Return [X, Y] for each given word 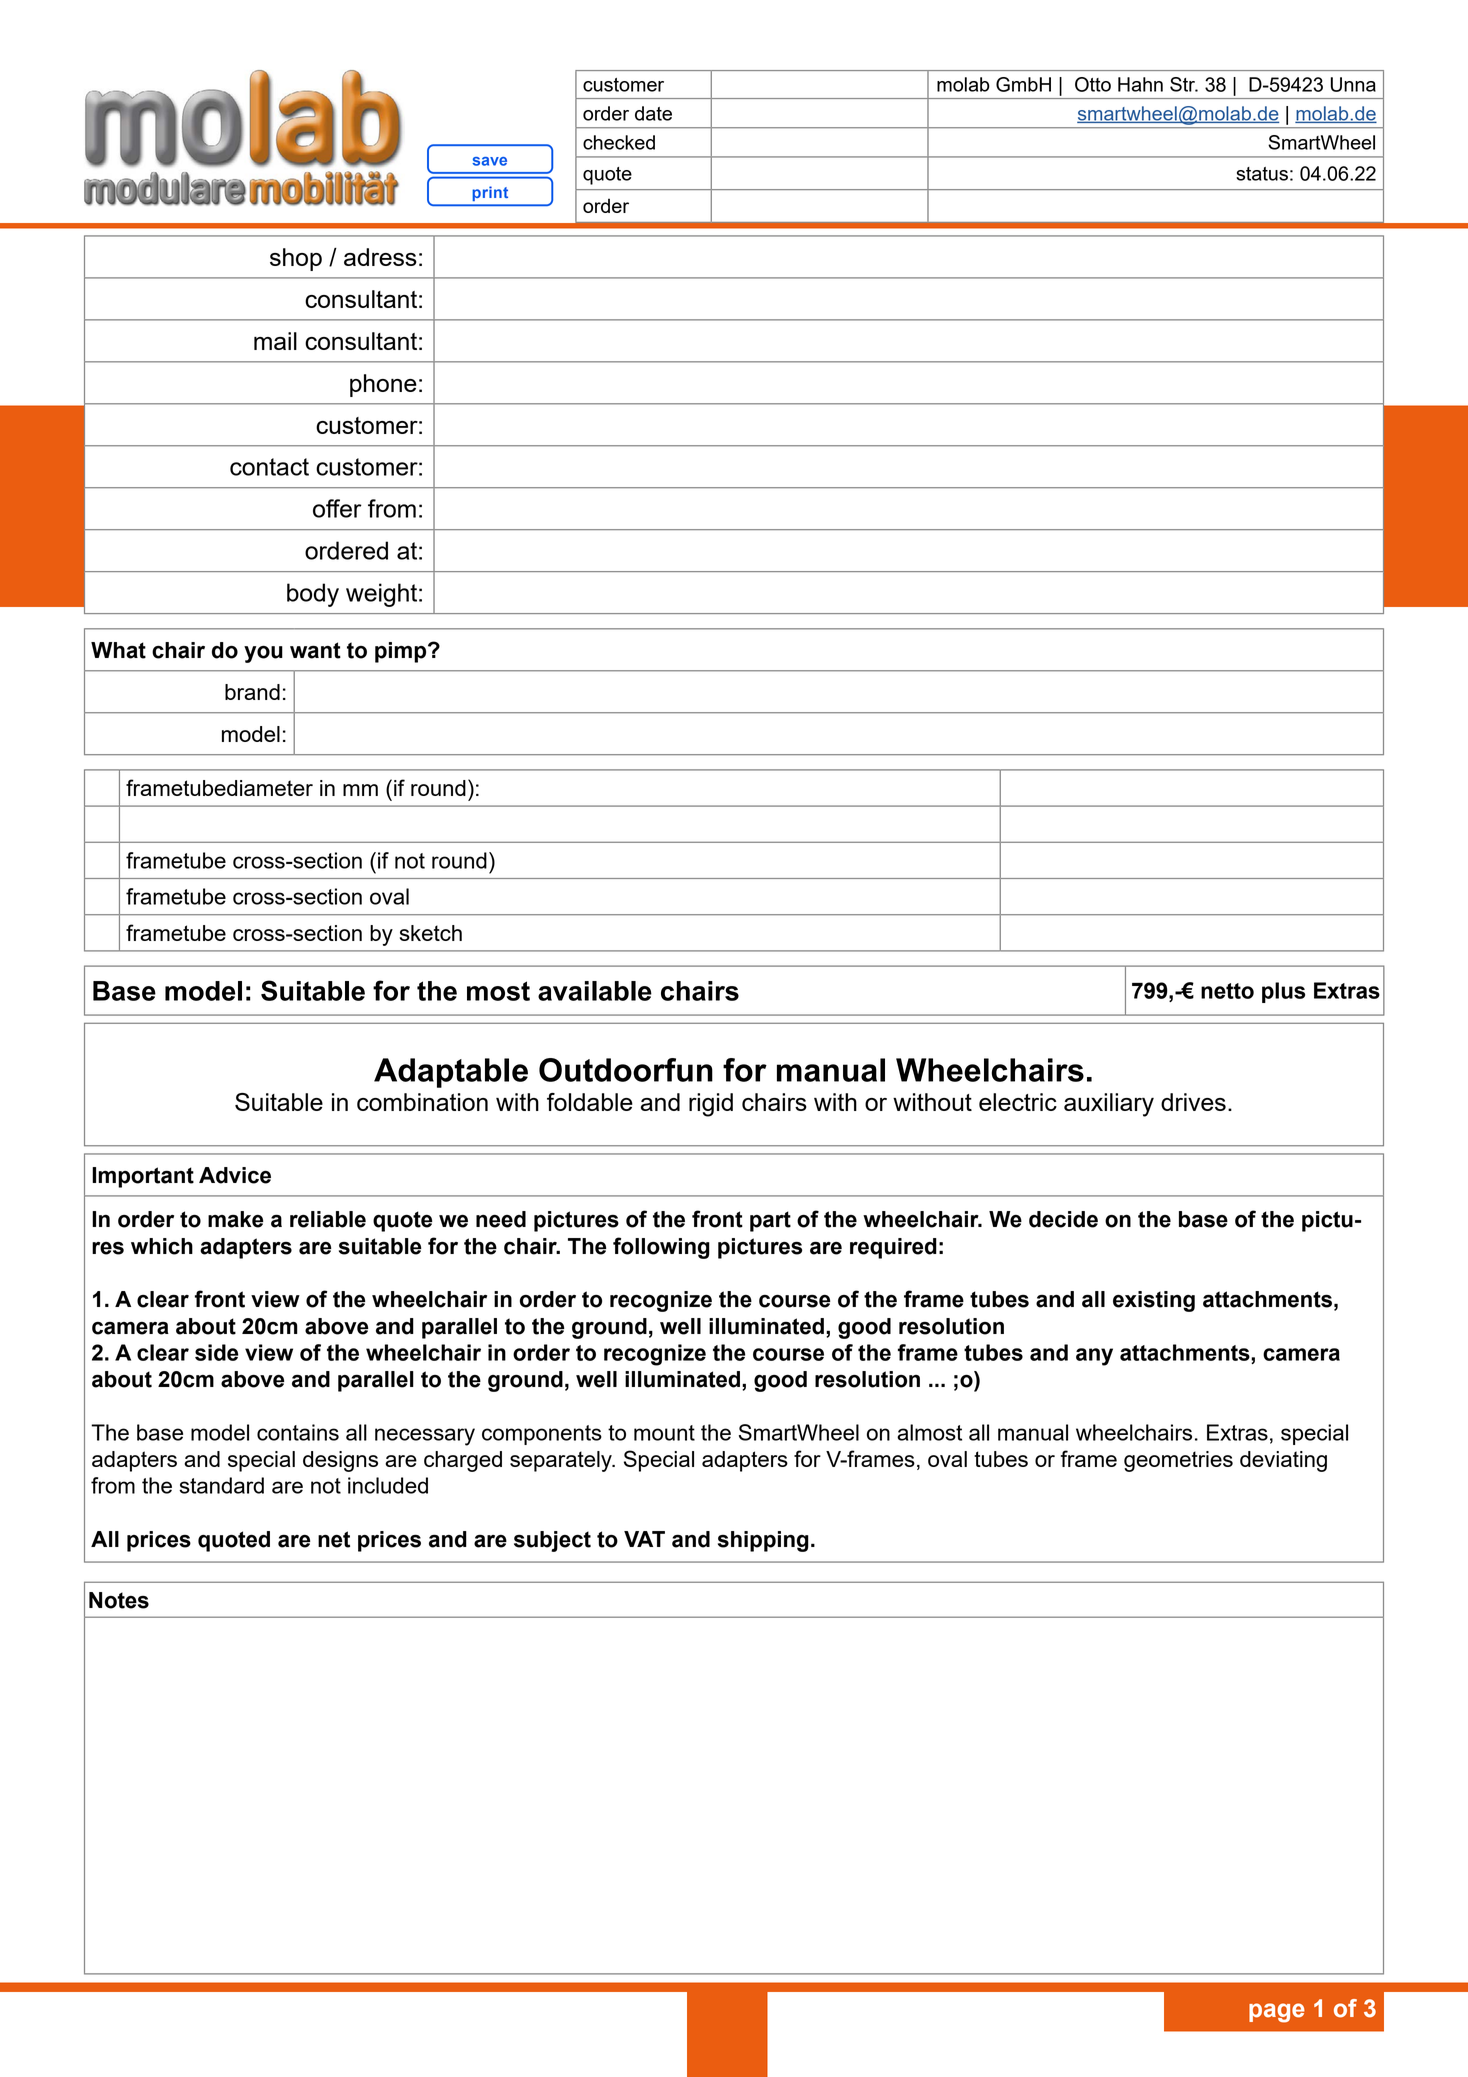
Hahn [1140, 84]
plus [1283, 992]
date [653, 113]
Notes [119, 1600]
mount [664, 1433]
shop [296, 259]
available [595, 991]
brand [252, 692]
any [1094, 1357]
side [216, 1352]
